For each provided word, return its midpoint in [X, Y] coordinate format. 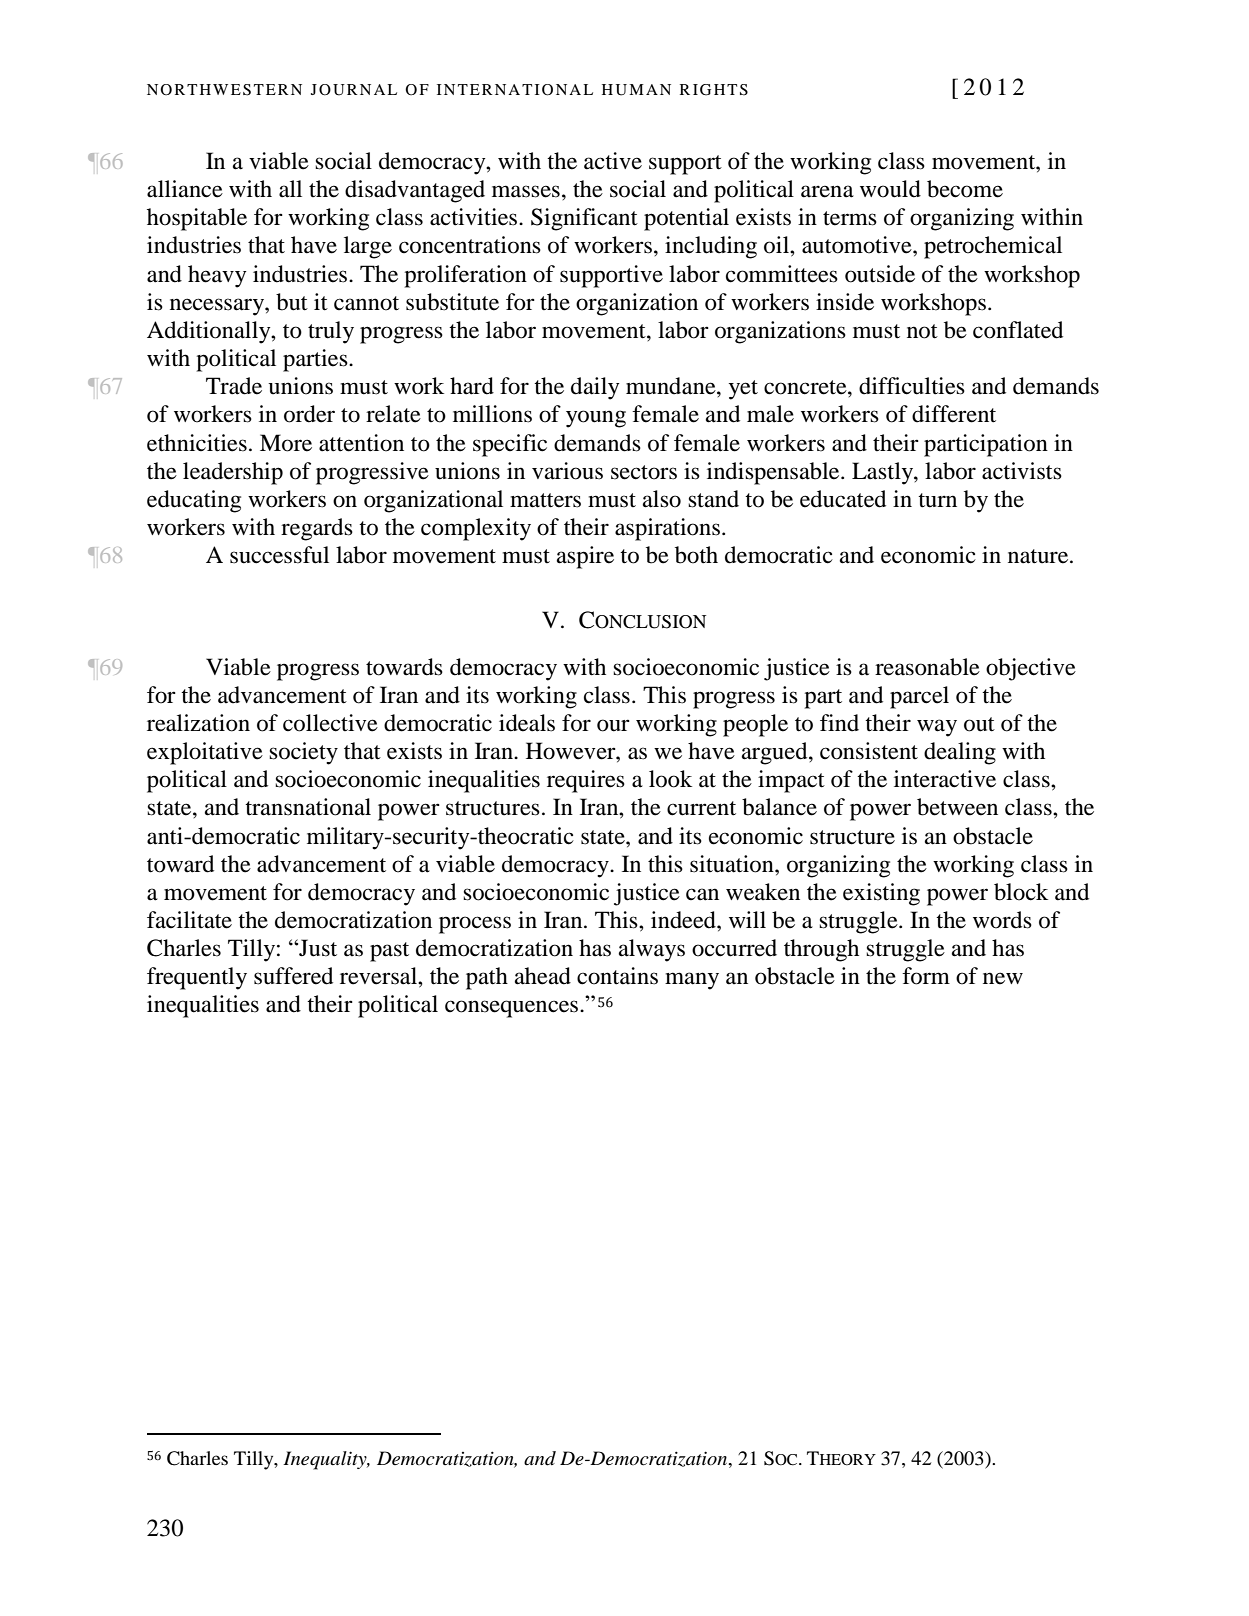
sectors [644, 472]
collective [330, 723]
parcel [919, 697]
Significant [584, 219]
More [286, 443]
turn [937, 500]
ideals [527, 723]
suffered [293, 976]
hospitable [197, 219]
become [965, 189]
